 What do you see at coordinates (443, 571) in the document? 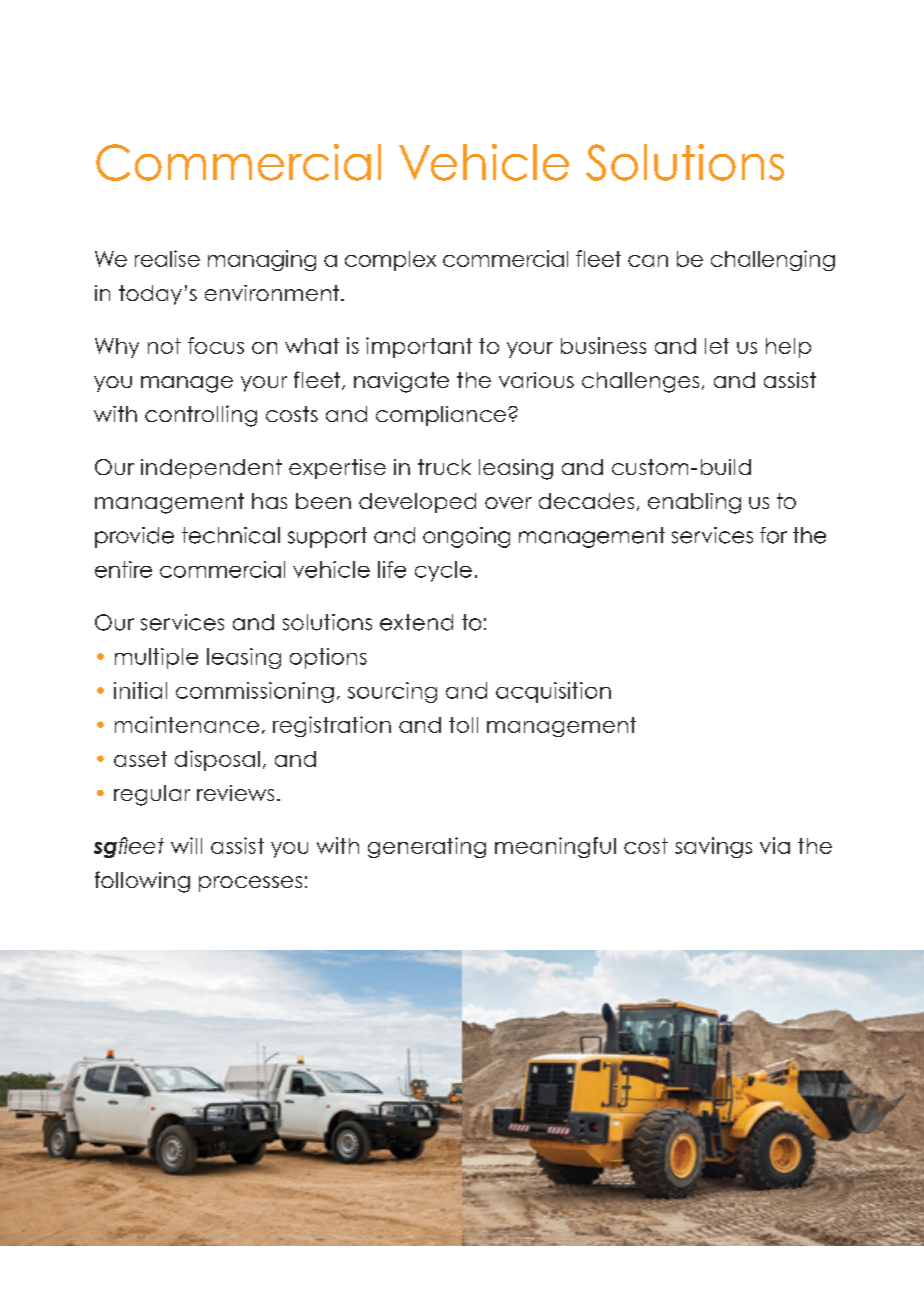
I see `cycle` at bounding box center [443, 571].
